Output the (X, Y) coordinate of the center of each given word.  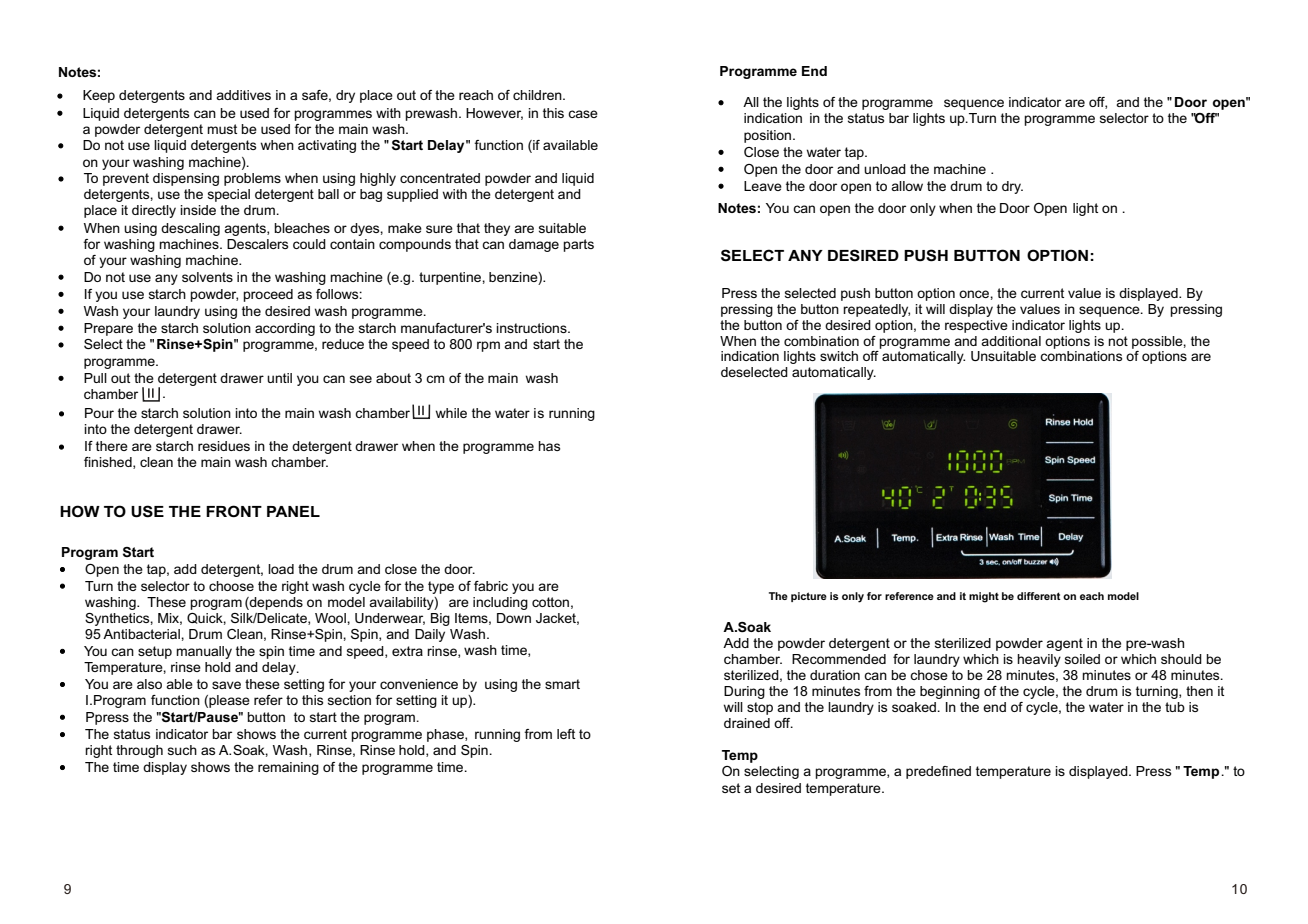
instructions (532, 328)
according (285, 329)
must (222, 129)
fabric (491, 586)
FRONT (234, 511)
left (566, 734)
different (1039, 596)
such (182, 750)
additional (1011, 341)
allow (907, 186)
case (583, 114)
